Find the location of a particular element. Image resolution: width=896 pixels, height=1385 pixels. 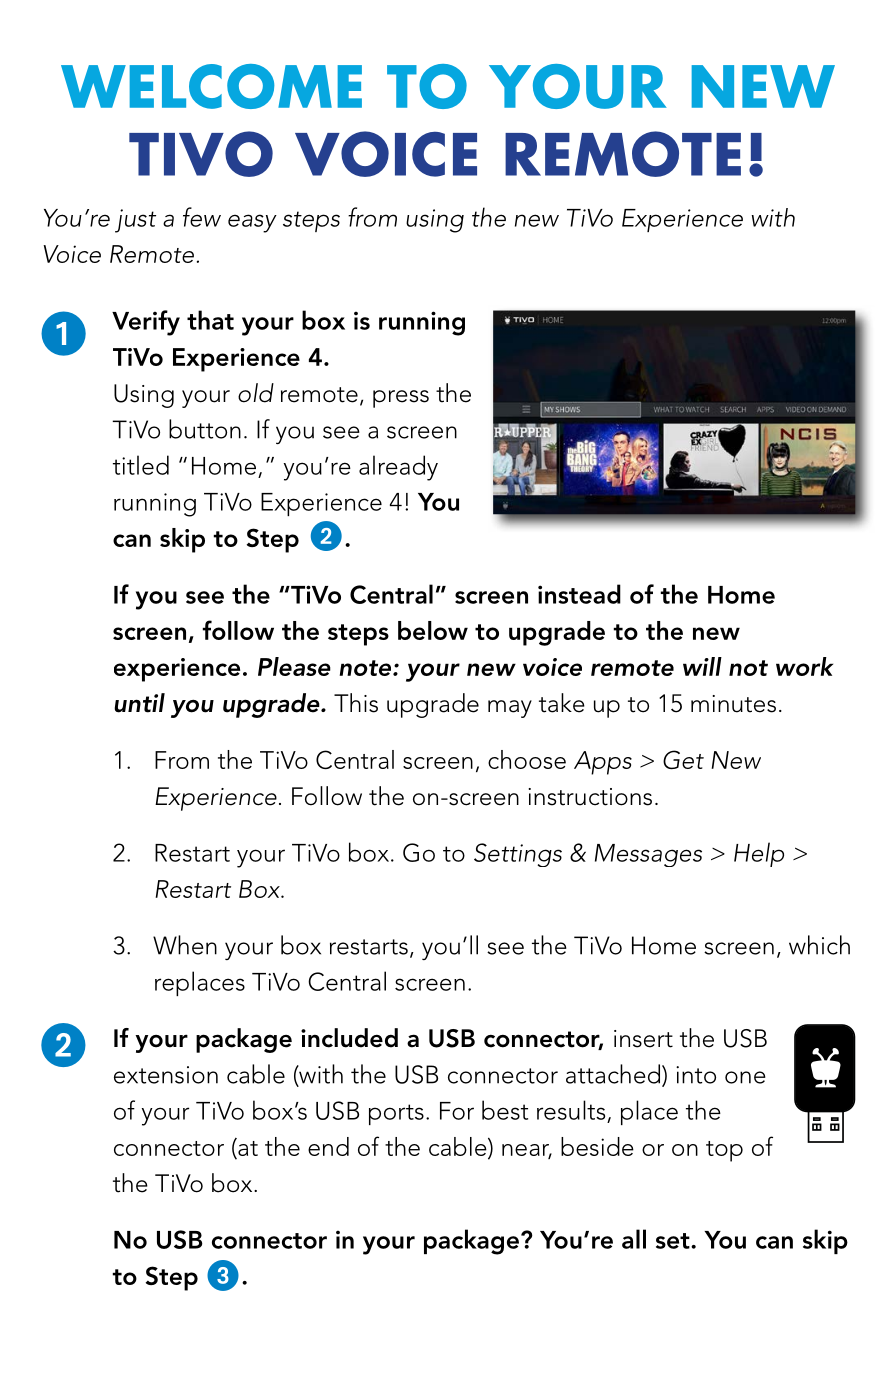

already is located at coordinates (398, 468).
